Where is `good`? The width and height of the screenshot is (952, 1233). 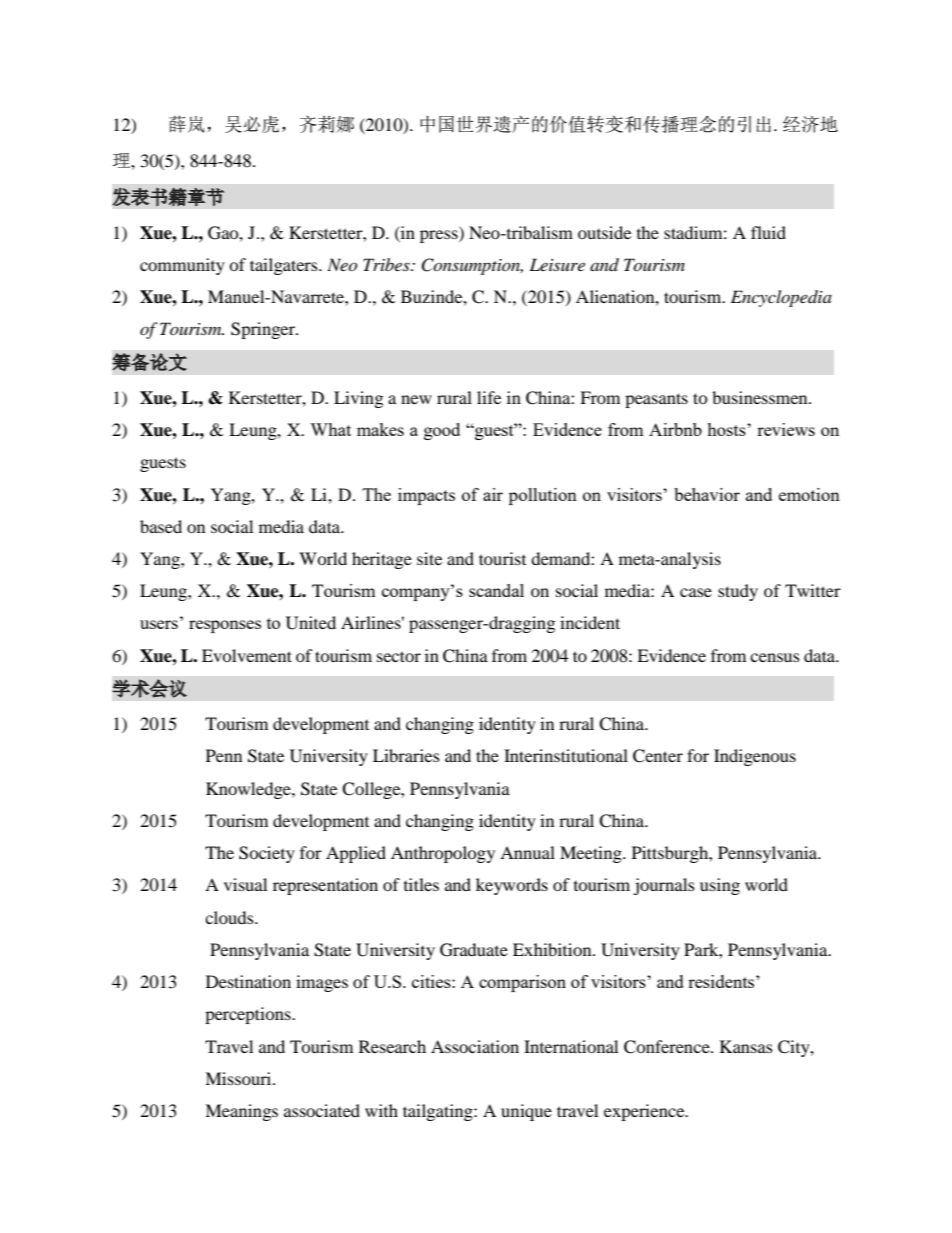
good is located at coordinates (442, 431).
